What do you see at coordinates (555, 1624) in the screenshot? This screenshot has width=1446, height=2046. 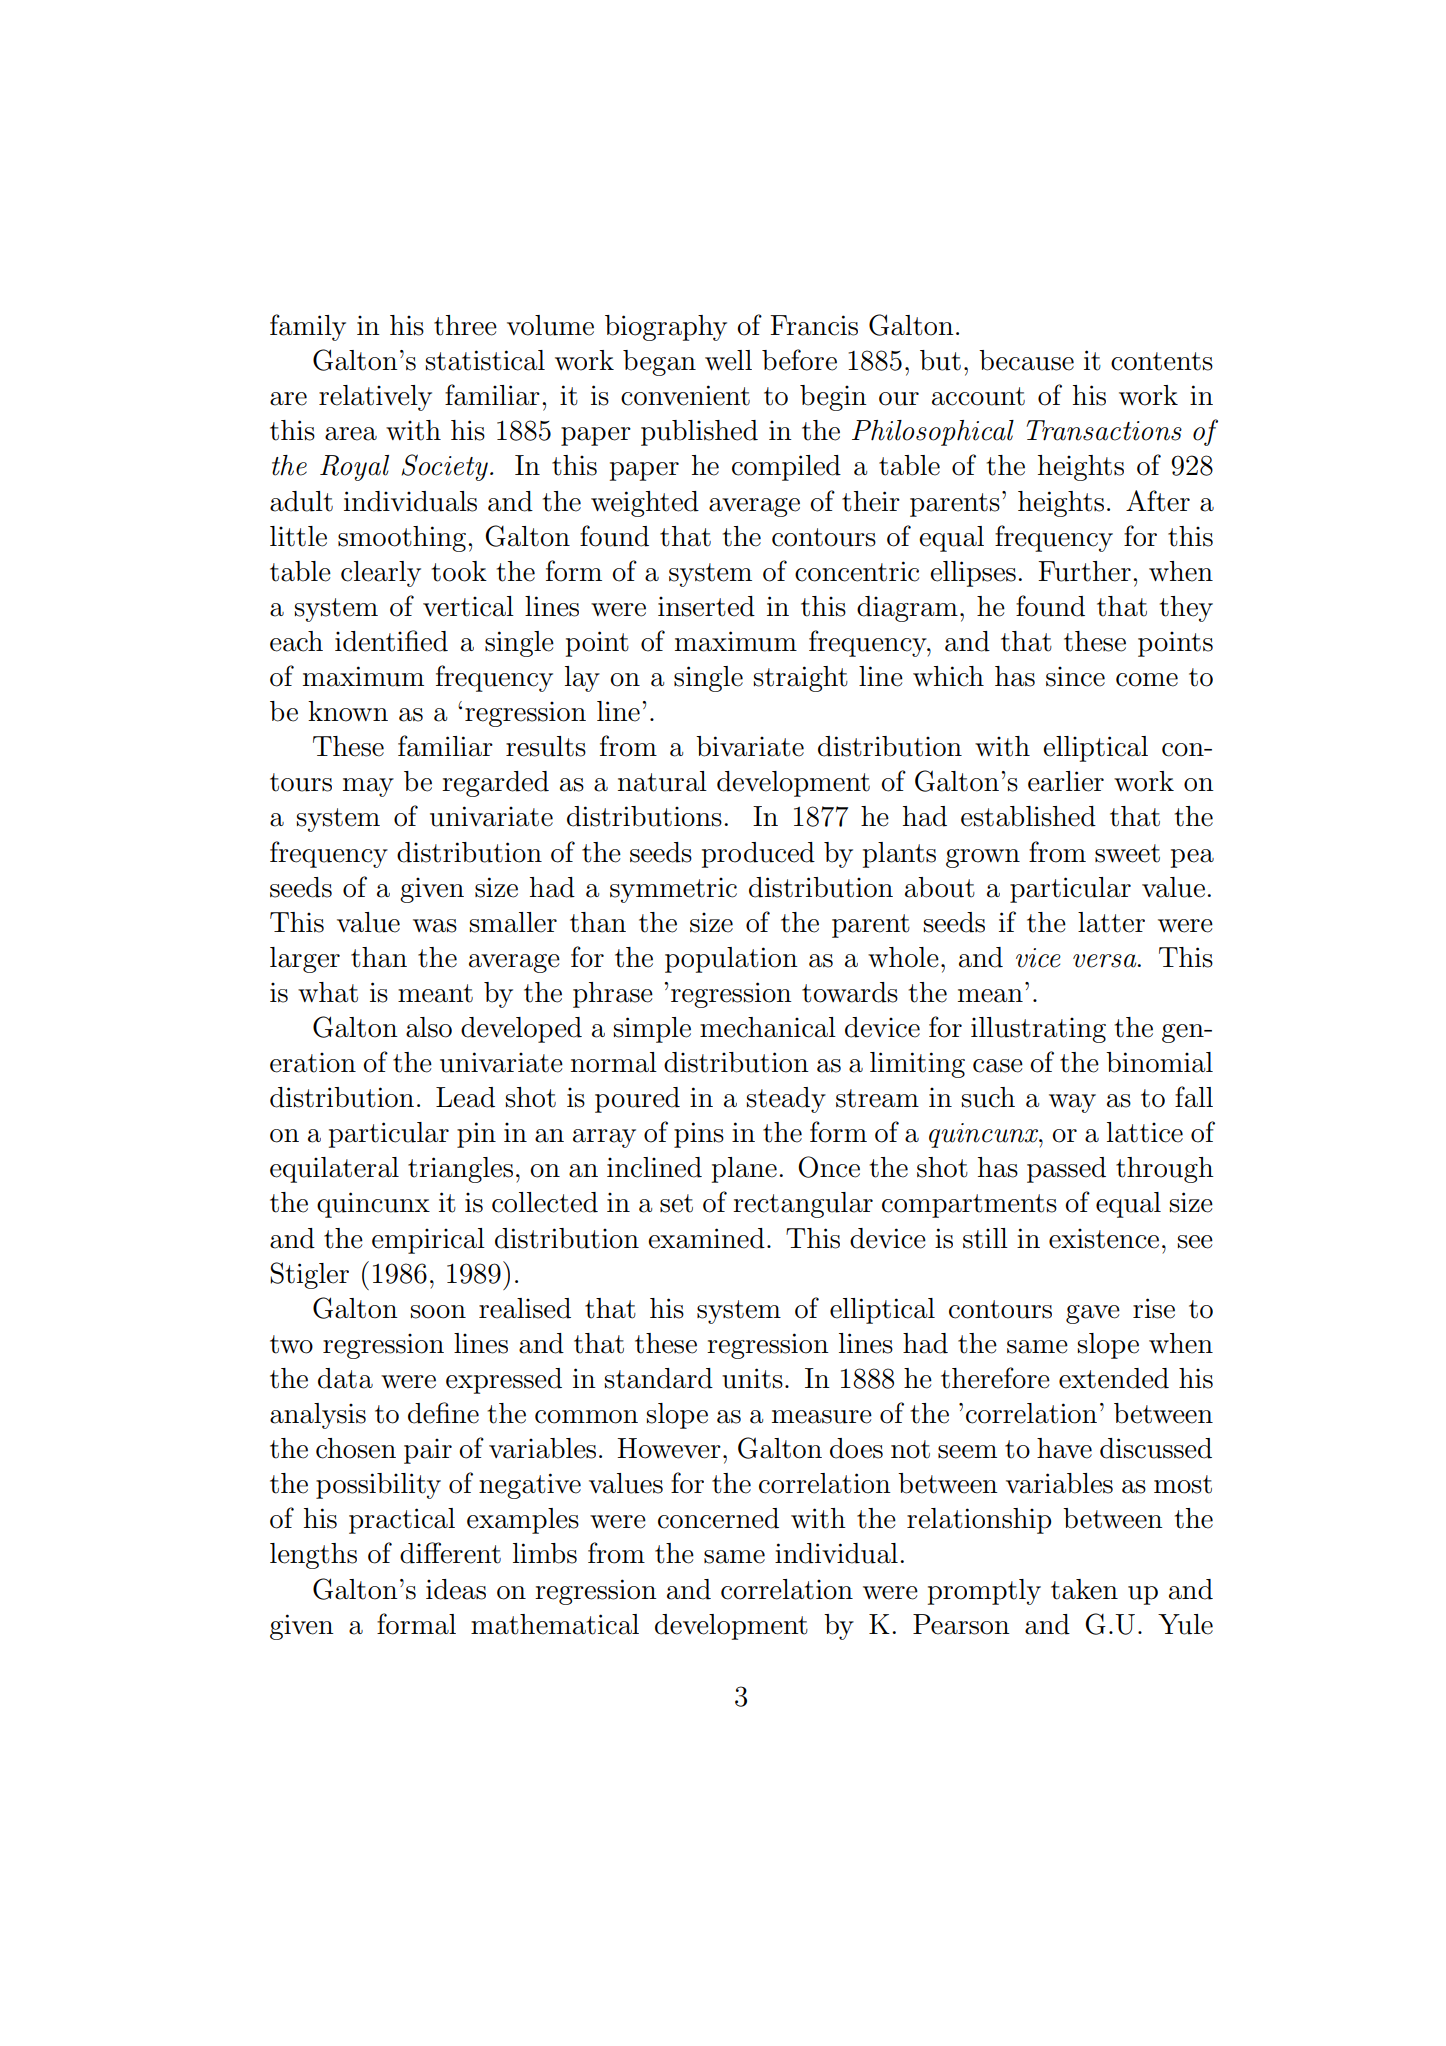 I see `mathematical` at bounding box center [555, 1624].
